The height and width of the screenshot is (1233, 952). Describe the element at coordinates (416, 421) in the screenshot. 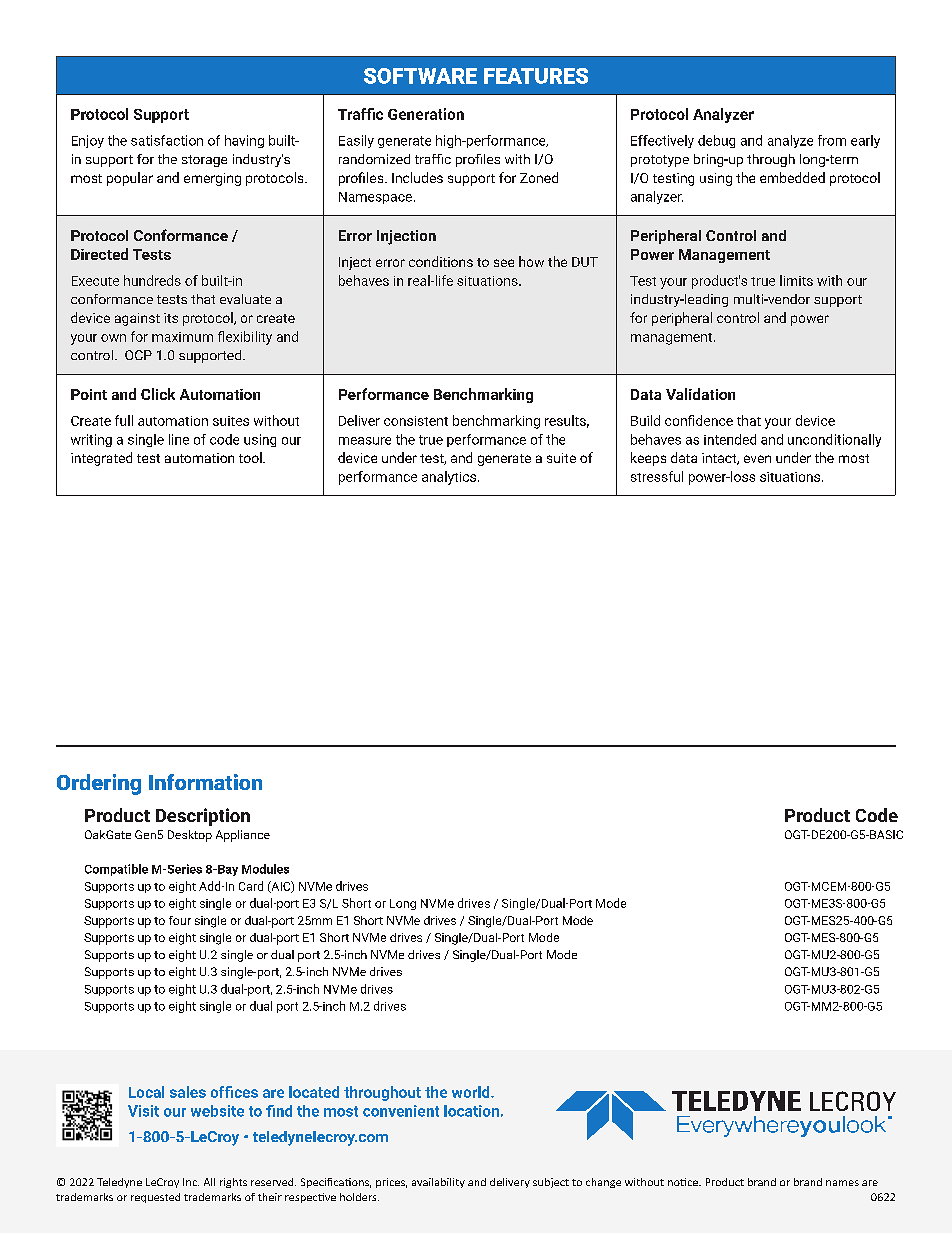

I see `consistent` at that location.
